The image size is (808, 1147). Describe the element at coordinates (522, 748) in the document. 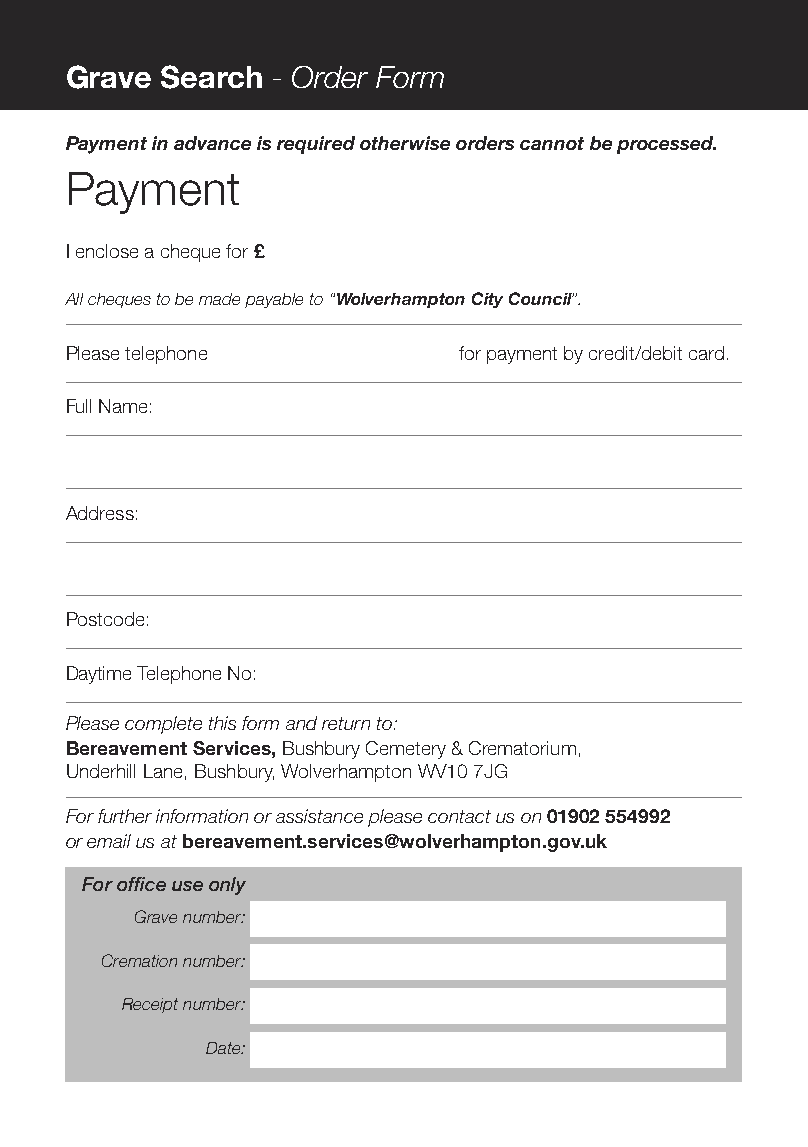

I see `Crematorium` at that location.
